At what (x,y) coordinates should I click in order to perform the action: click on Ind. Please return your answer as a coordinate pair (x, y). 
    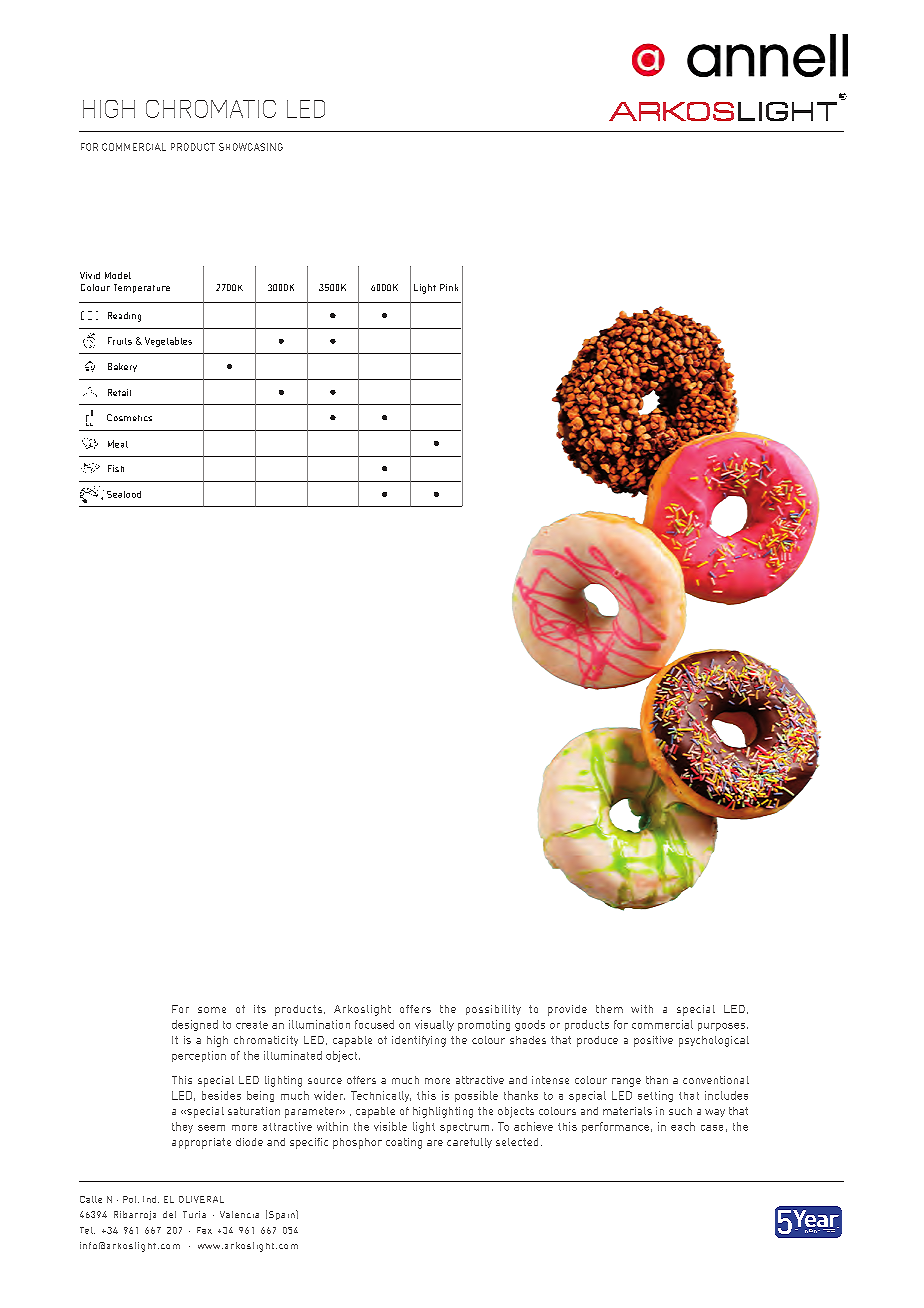
    Looking at the image, I should click on (151, 1199).
